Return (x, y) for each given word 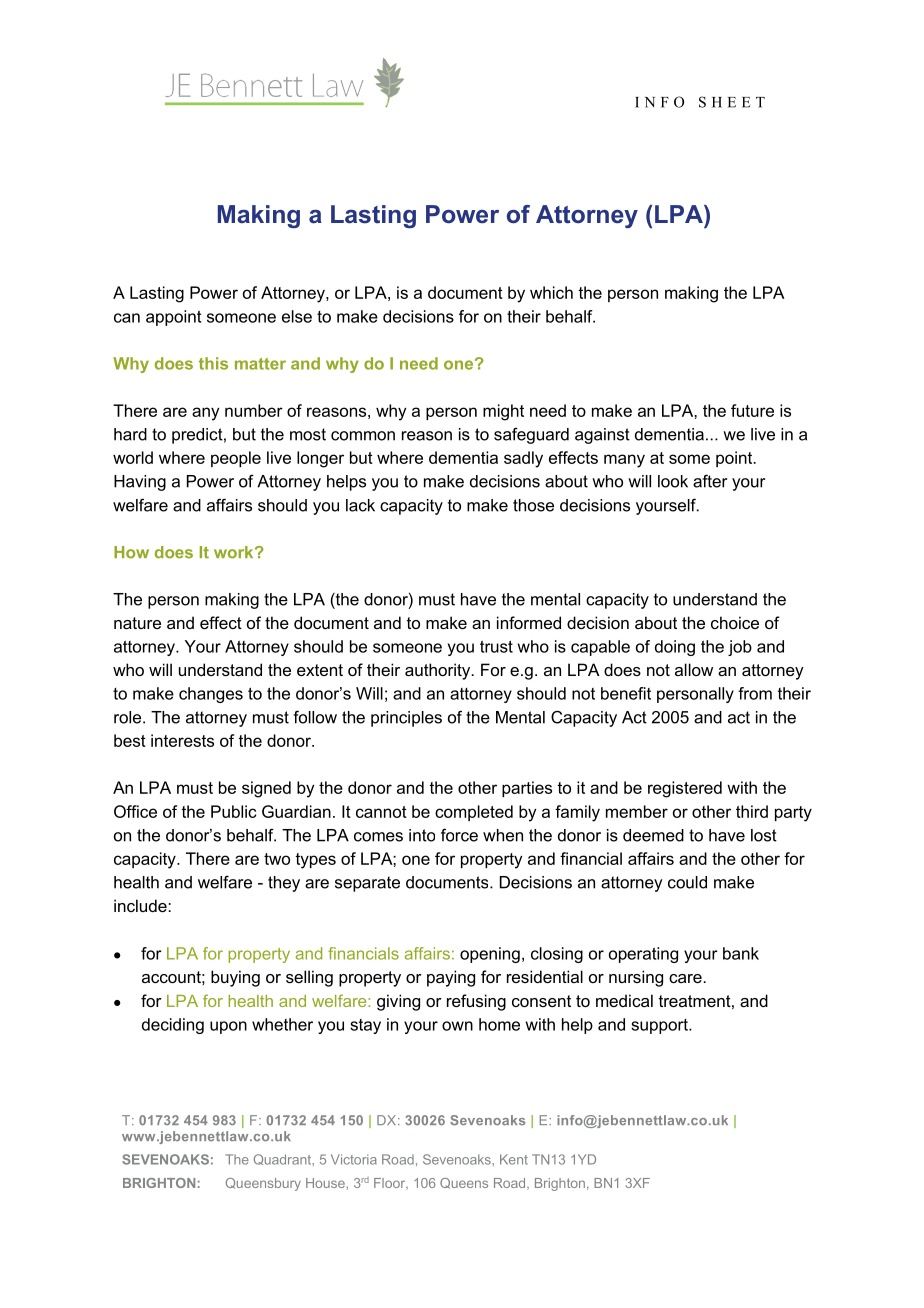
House (326, 1183)
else (297, 316)
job (740, 648)
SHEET (732, 102)
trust (496, 646)
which (551, 292)
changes (211, 695)
